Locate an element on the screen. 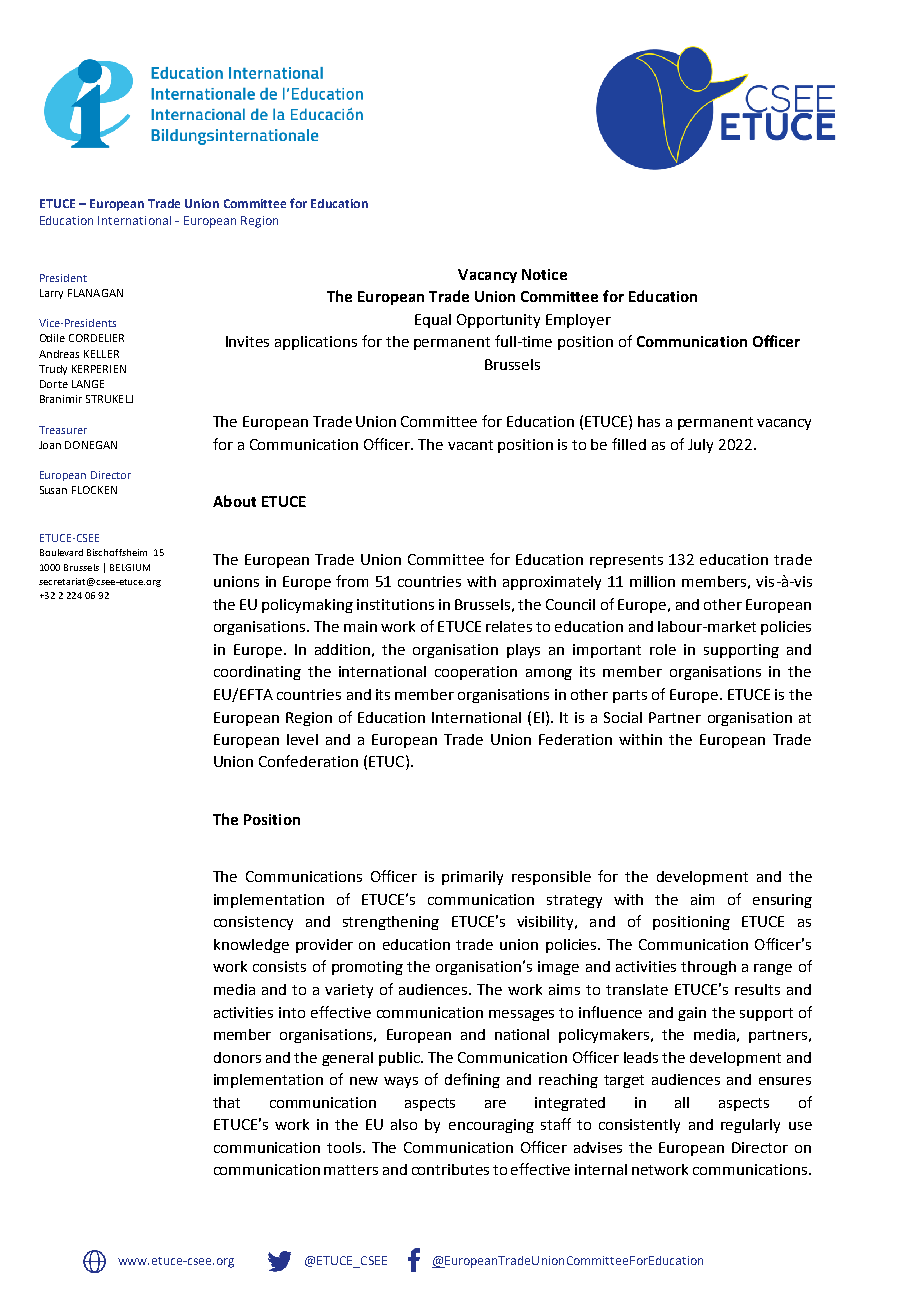 The width and height of the screenshot is (924, 1308). regularly is located at coordinates (750, 1126).
